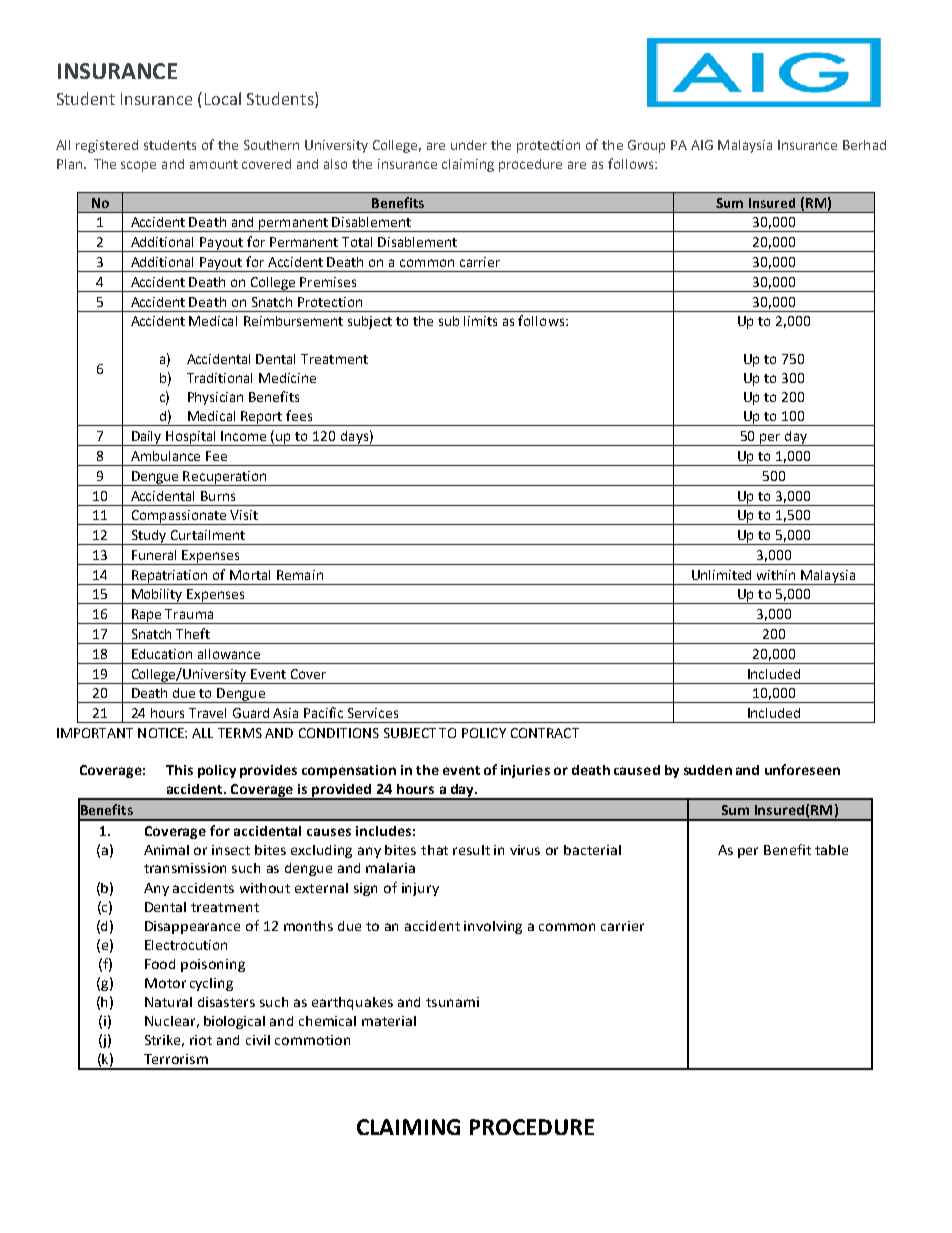 Image resolution: width=952 pixels, height=1233 pixels. Describe the element at coordinates (452, 1002) in the page. I see `tsunami` at that location.
